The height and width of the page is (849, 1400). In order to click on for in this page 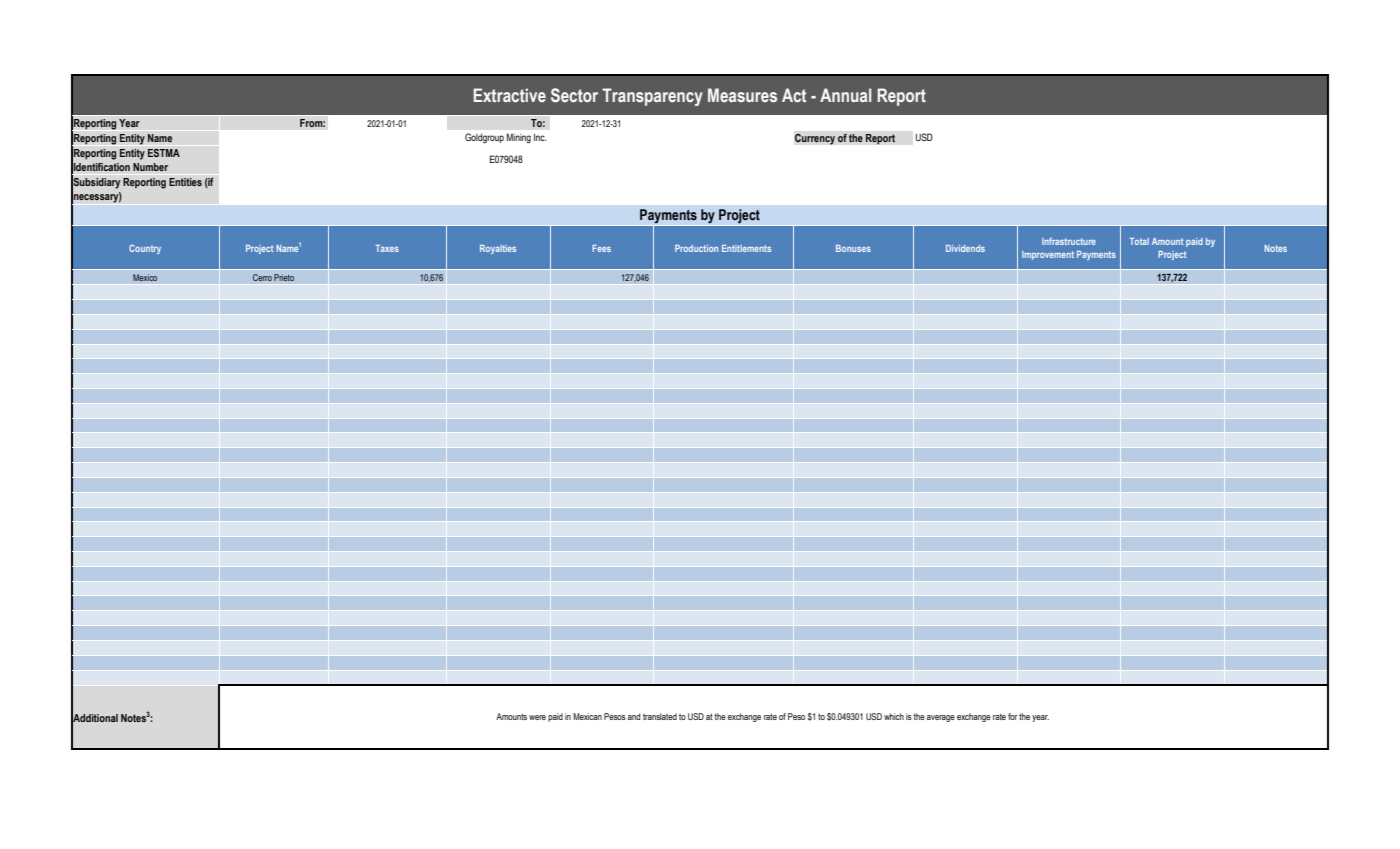, I will do `click(1013, 716)`.
